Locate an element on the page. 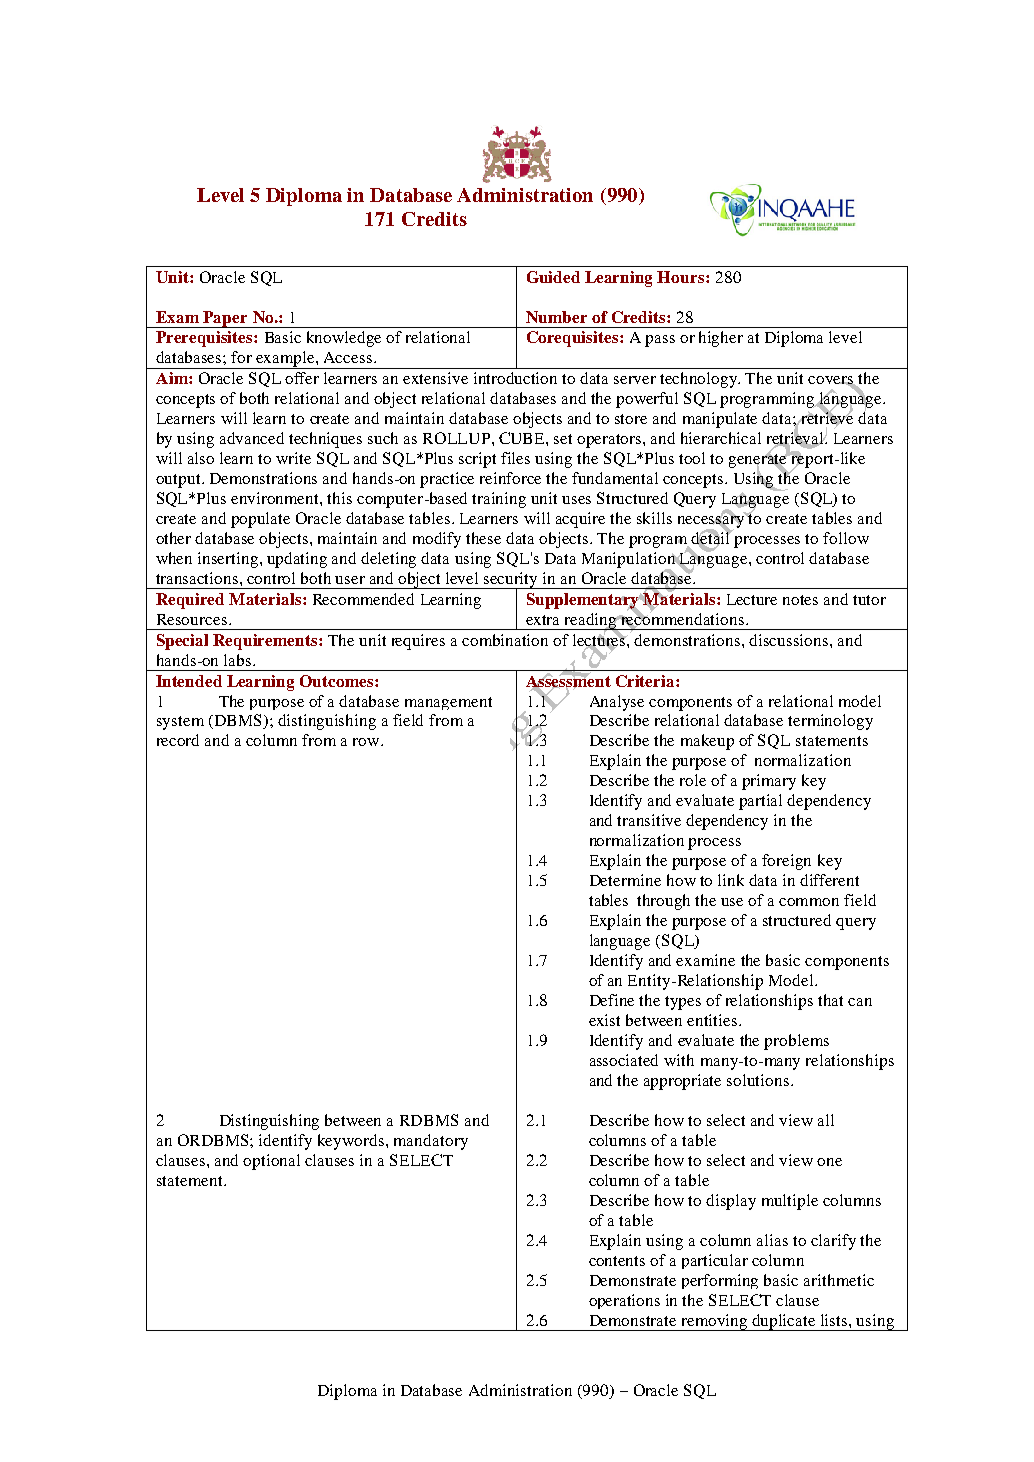 This image has width=1034, height=1462. notes is located at coordinates (800, 600).
